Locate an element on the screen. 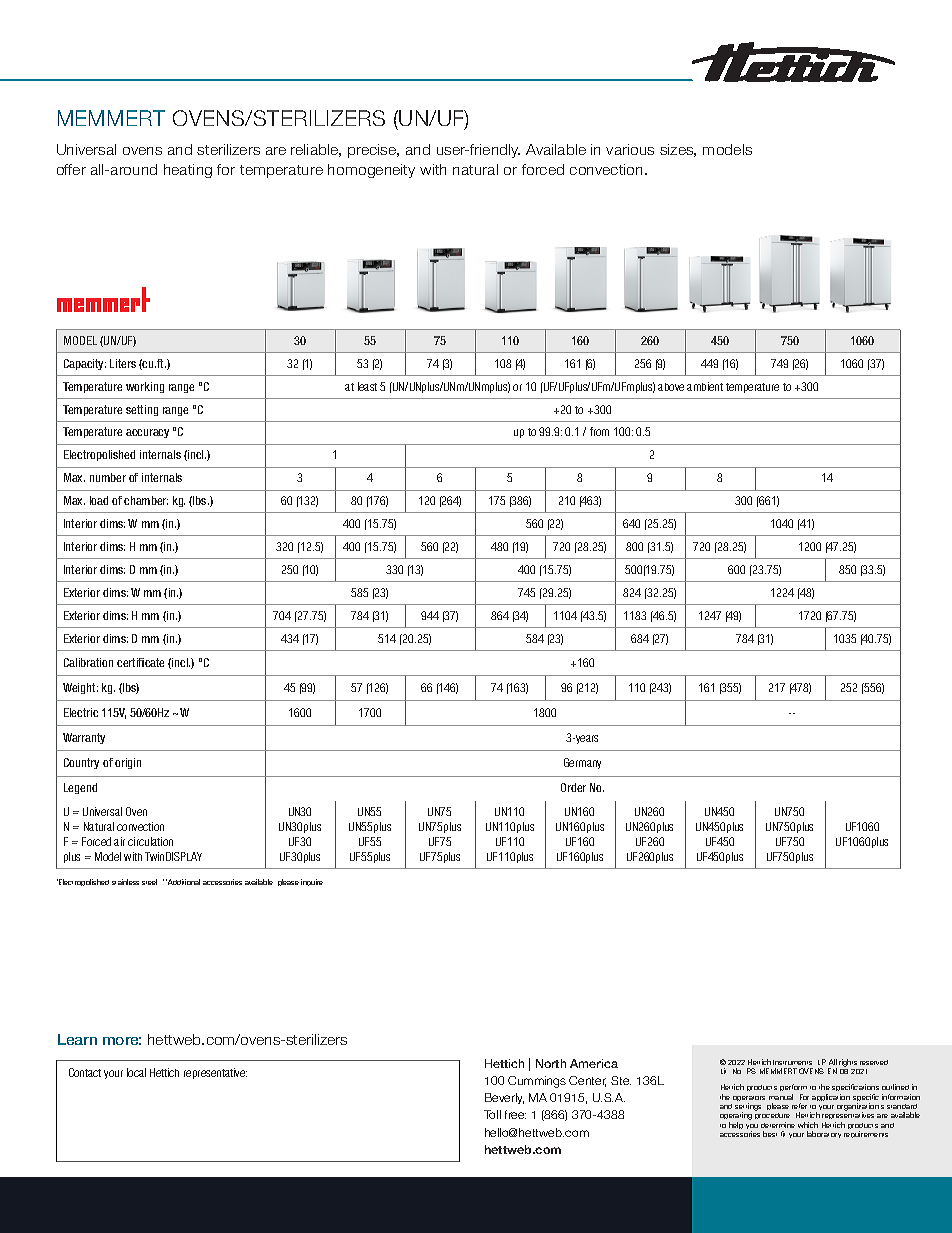 Image resolution: width=952 pixels, height=1233 pixels. heating is located at coordinates (188, 171).
